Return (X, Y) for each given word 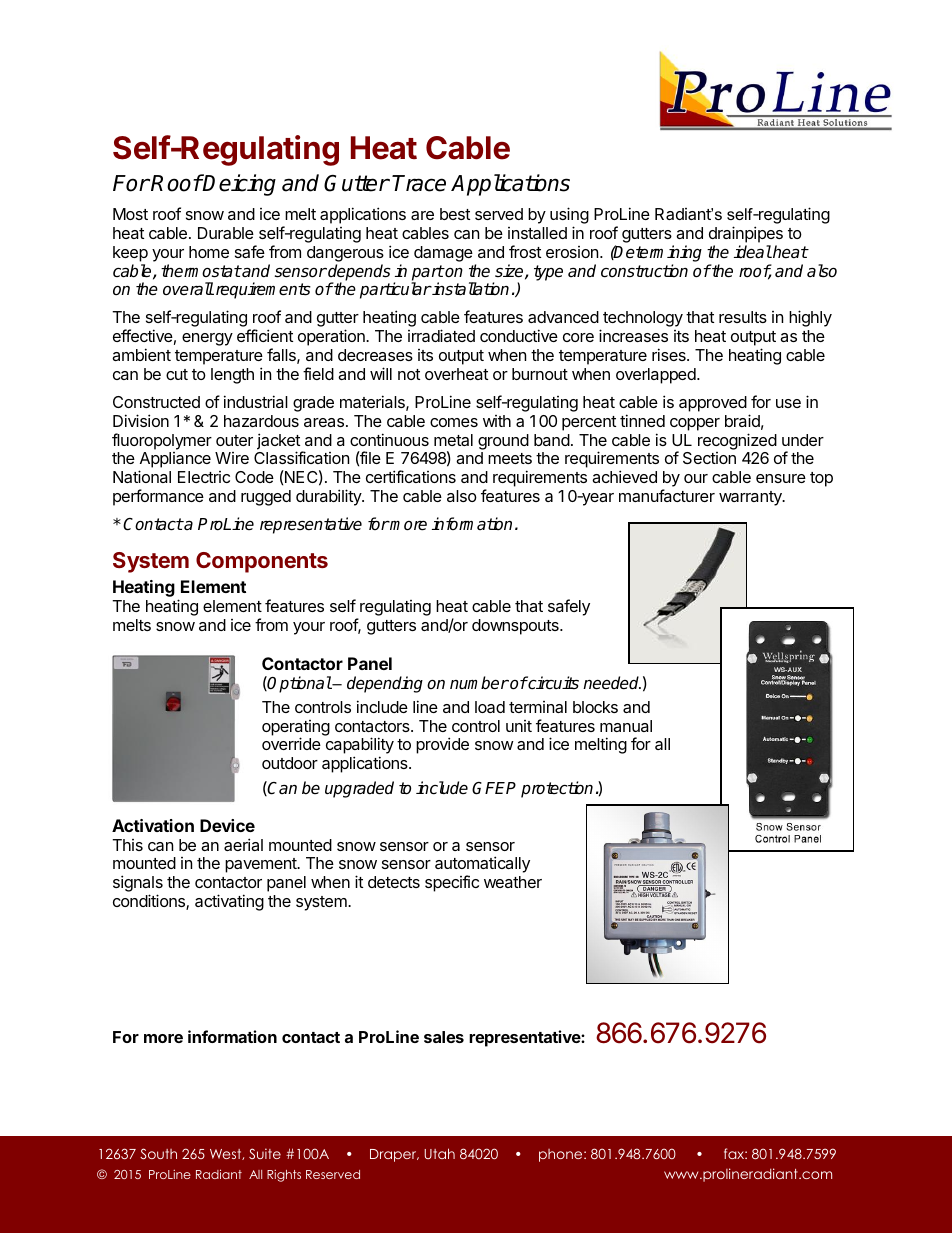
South (158, 1153)
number (479, 683)
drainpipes (746, 234)
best (455, 214)
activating (229, 902)
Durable (226, 233)
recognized (737, 441)
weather (513, 882)
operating (296, 729)
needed (612, 683)
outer (234, 440)
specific (452, 883)
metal (453, 440)
